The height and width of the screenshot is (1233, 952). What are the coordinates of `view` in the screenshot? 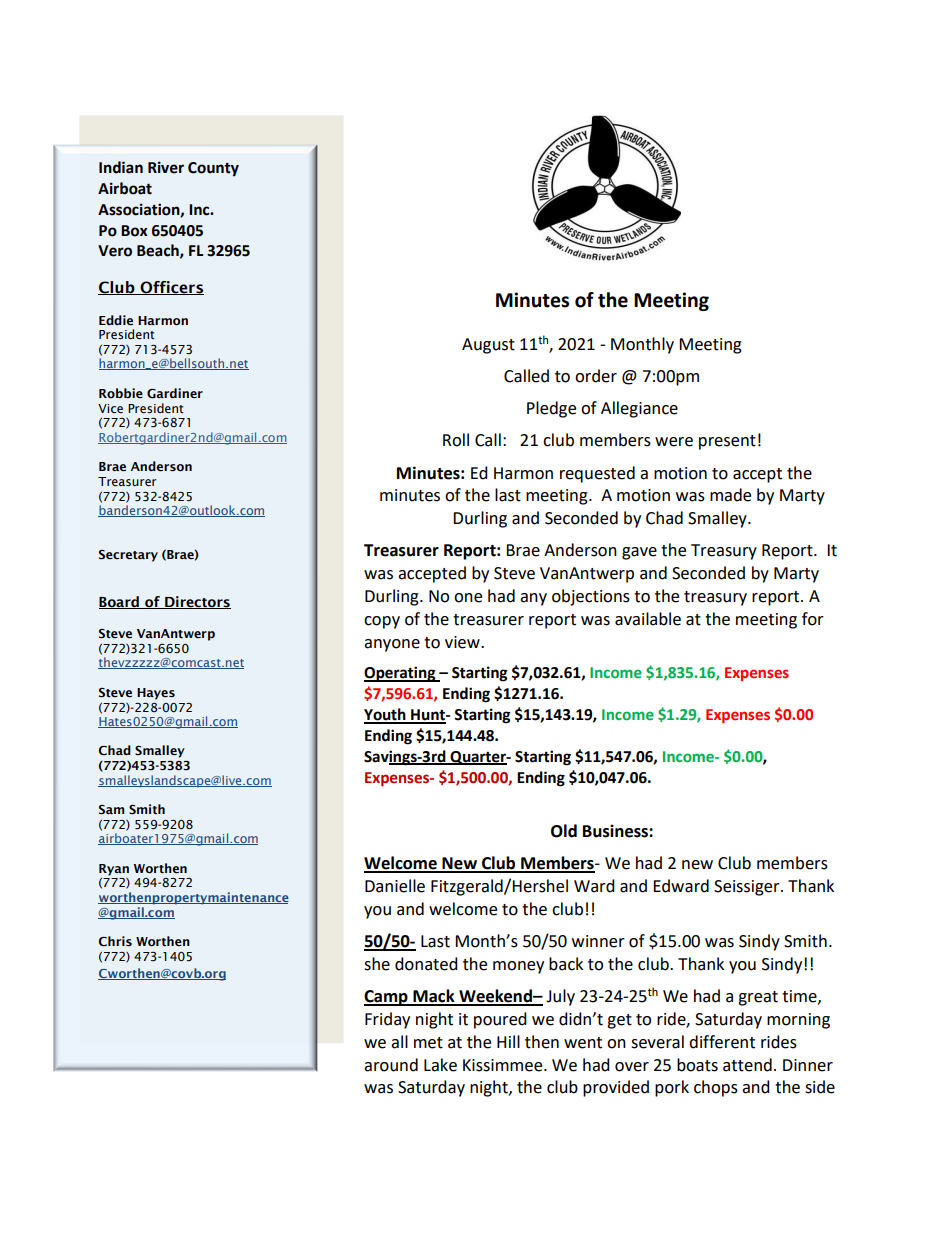 It's located at (463, 642).
